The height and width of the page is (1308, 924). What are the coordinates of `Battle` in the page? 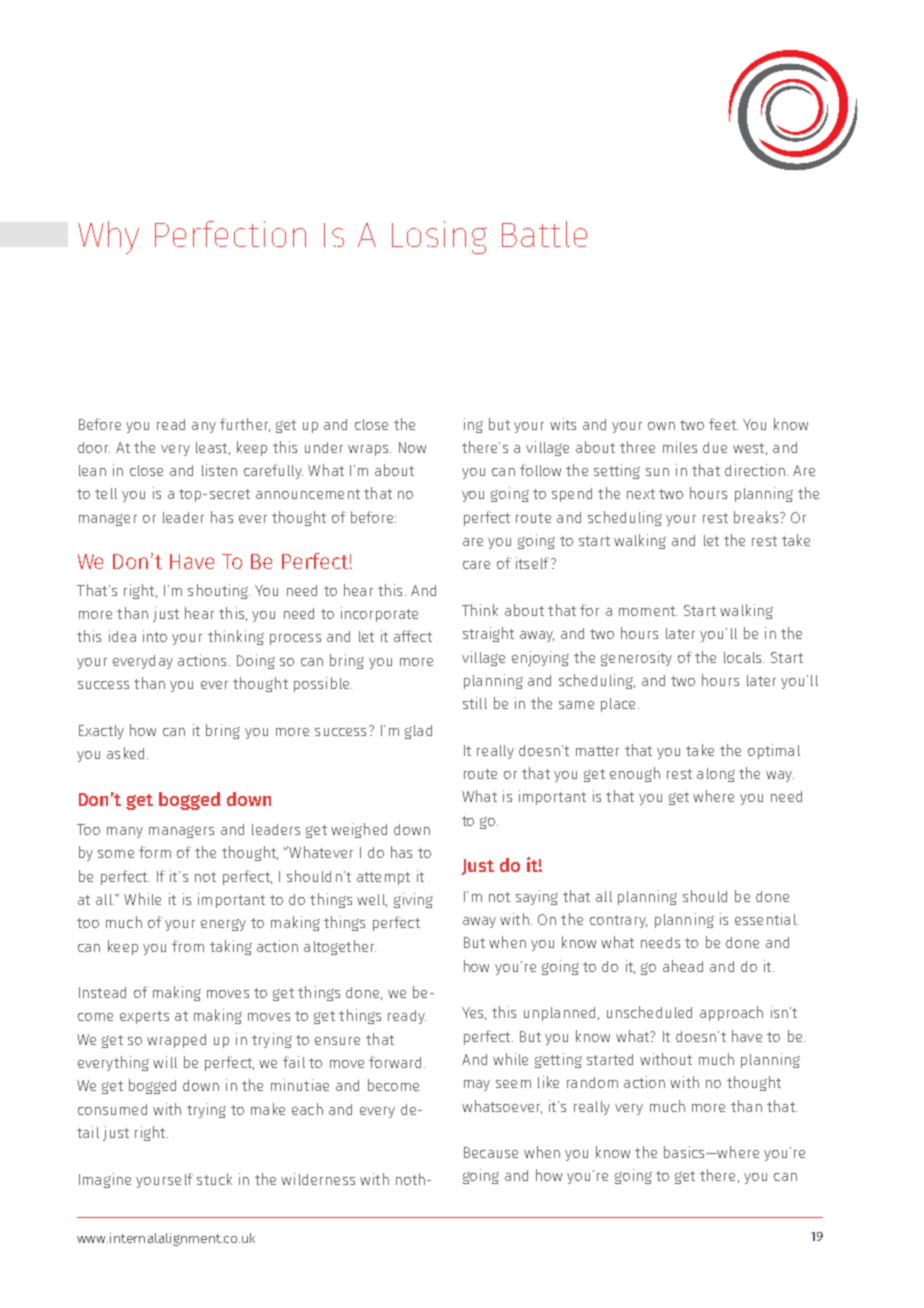 It's located at (544, 234).
